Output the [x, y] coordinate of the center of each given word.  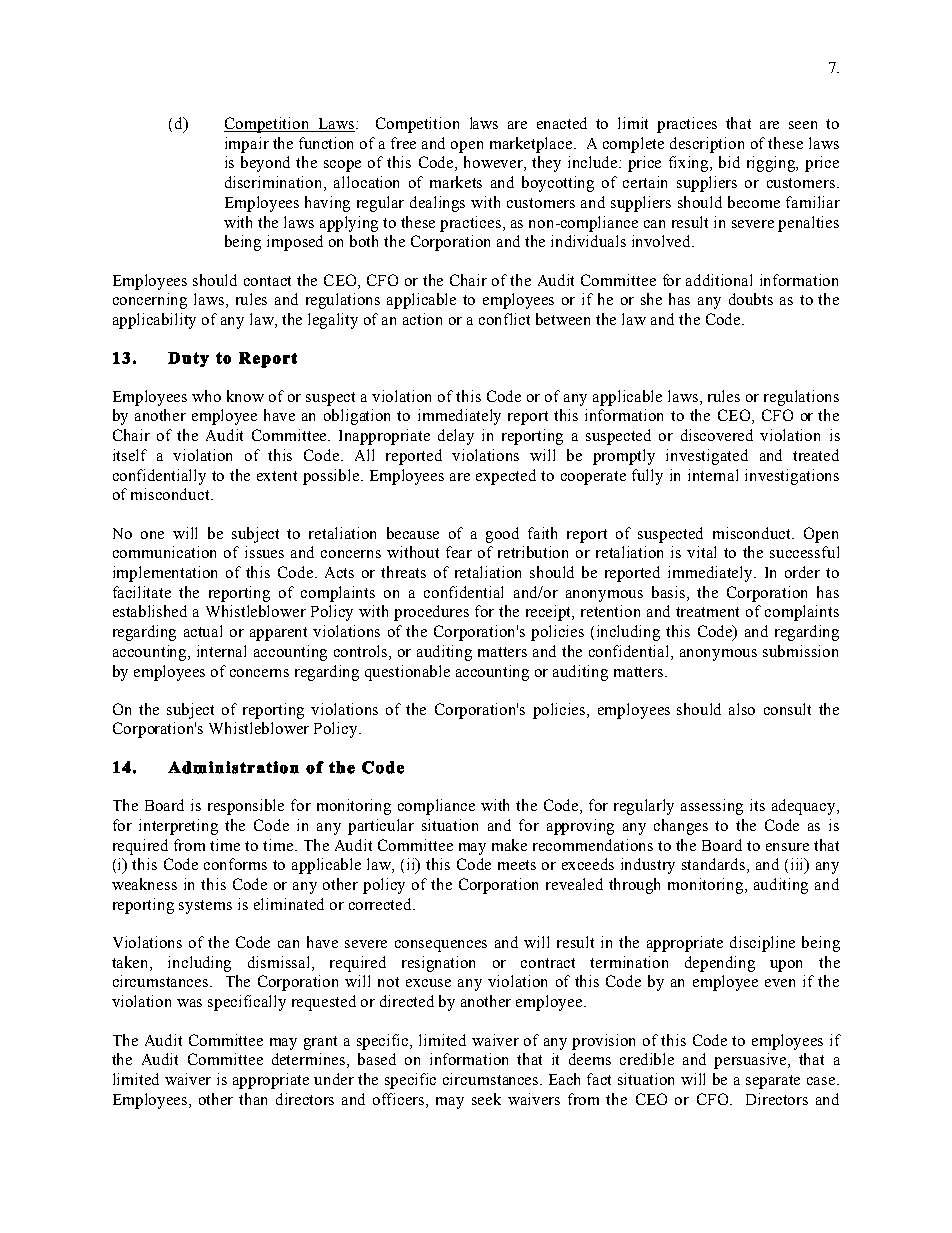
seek [486, 1099]
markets [456, 182]
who [206, 396]
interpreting [178, 827]
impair [247, 145]
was [189, 1003]
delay [456, 437]
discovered [717, 435]
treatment [707, 612]
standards [715, 865]
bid [729, 162]
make [509, 845]
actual [203, 631]
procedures [431, 613]
